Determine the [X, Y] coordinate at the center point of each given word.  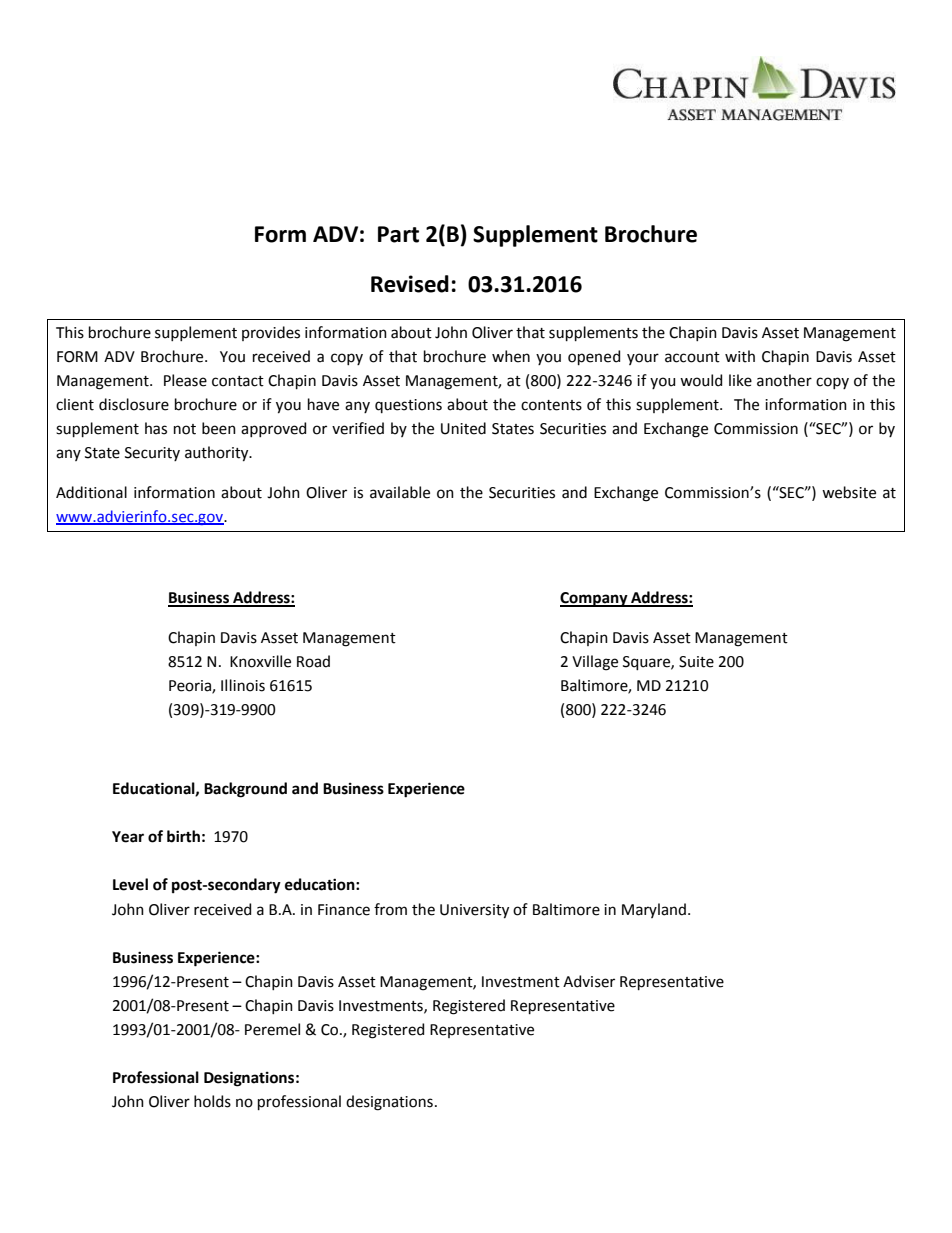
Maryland [654, 910]
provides [271, 333]
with [740, 356]
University [474, 911]
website [849, 492]
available [400, 492]
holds [212, 1101]
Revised [410, 284]
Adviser [589, 981]
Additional [91, 492]
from [390, 909]
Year [128, 837]
